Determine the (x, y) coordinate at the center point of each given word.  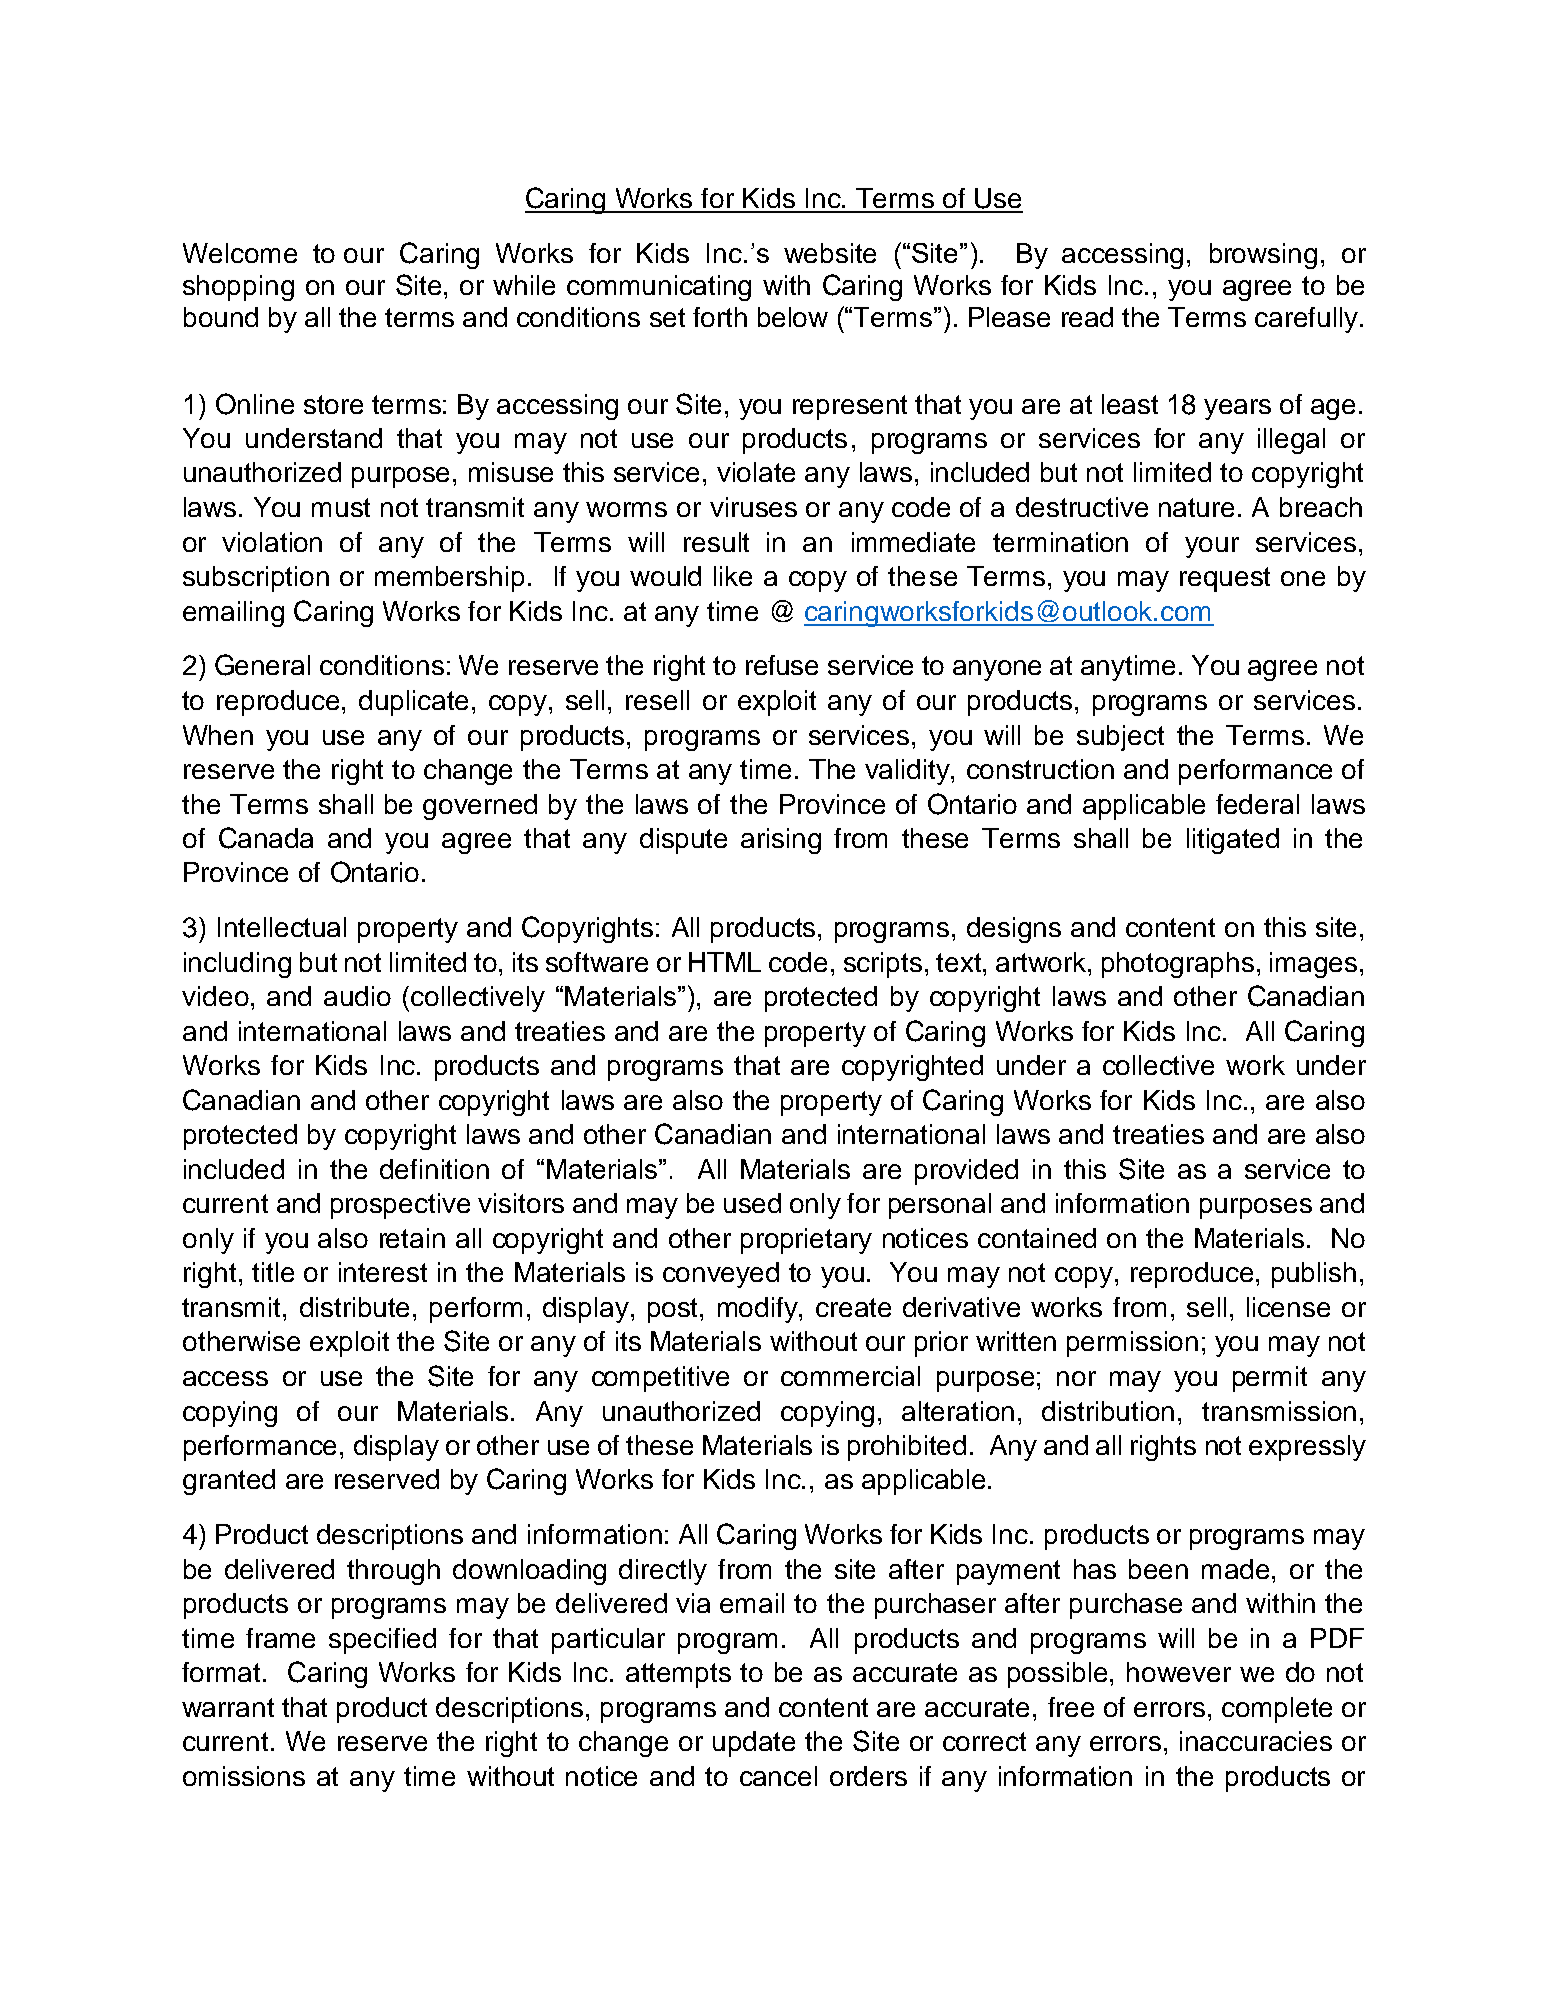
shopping (238, 288)
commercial (850, 1376)
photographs (1178, 965)
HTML (725, 962)
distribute (354, 1307)
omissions (244, 1776)
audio (357, 996)
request (1225, 579)
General (262, 665)
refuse (782, 665)
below (793, 317)
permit (1270, 1379)
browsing (1263, 256)
